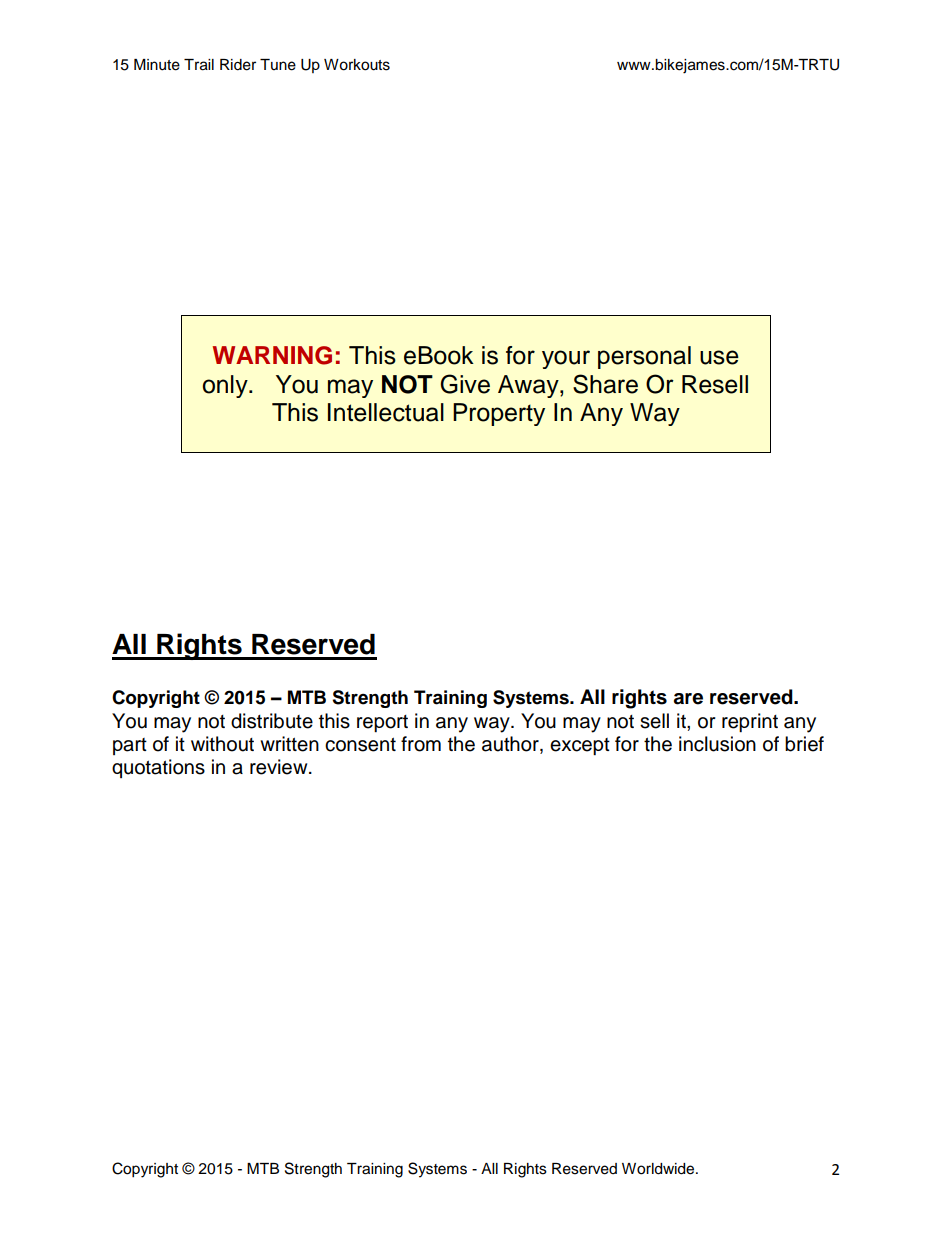 This document has width=952, height=1233. Describe the element at coordinates (382, 723) in the document. I see `report` at that location.
